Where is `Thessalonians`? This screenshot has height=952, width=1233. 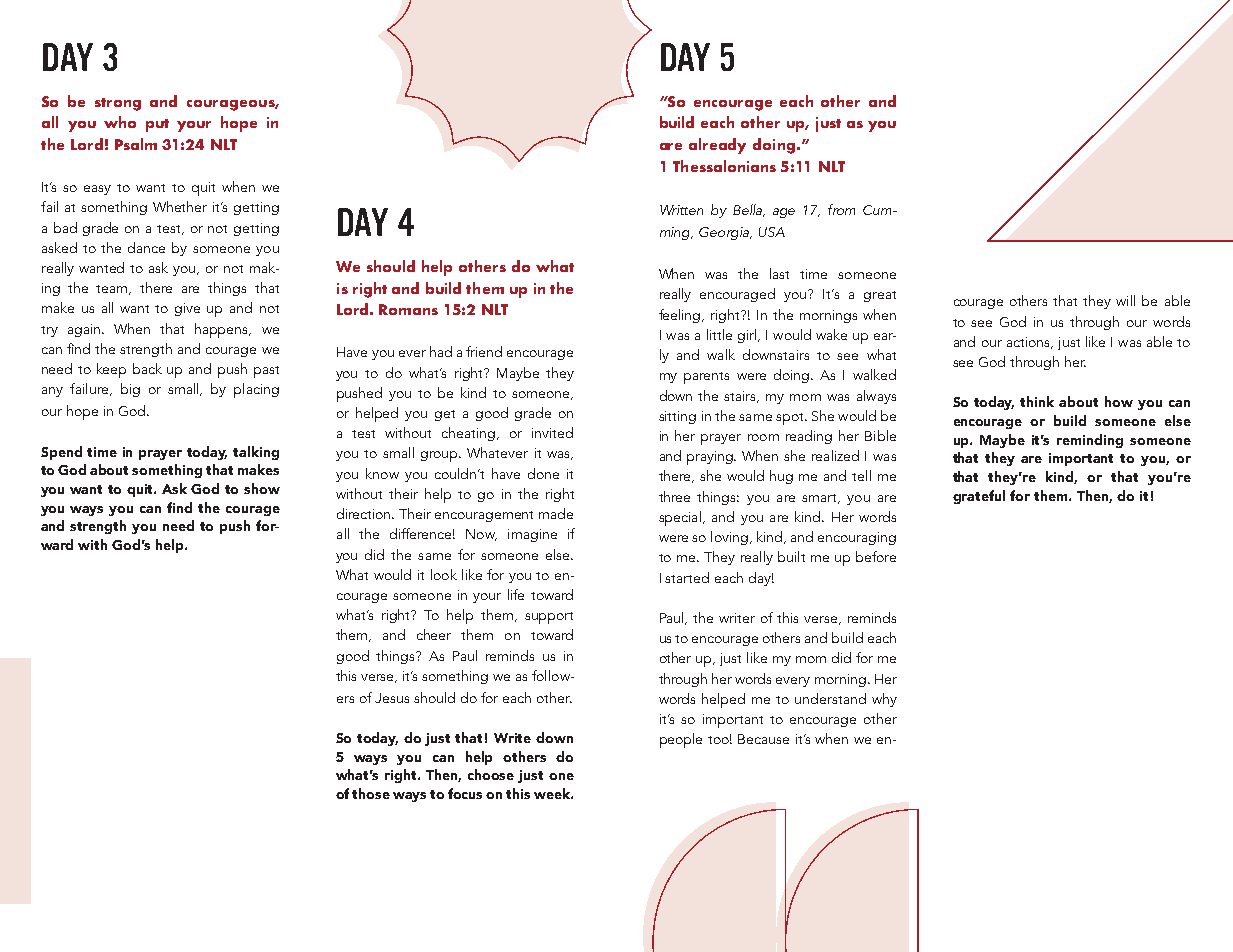
Thessalonians is located at coordinates (724, 166).
